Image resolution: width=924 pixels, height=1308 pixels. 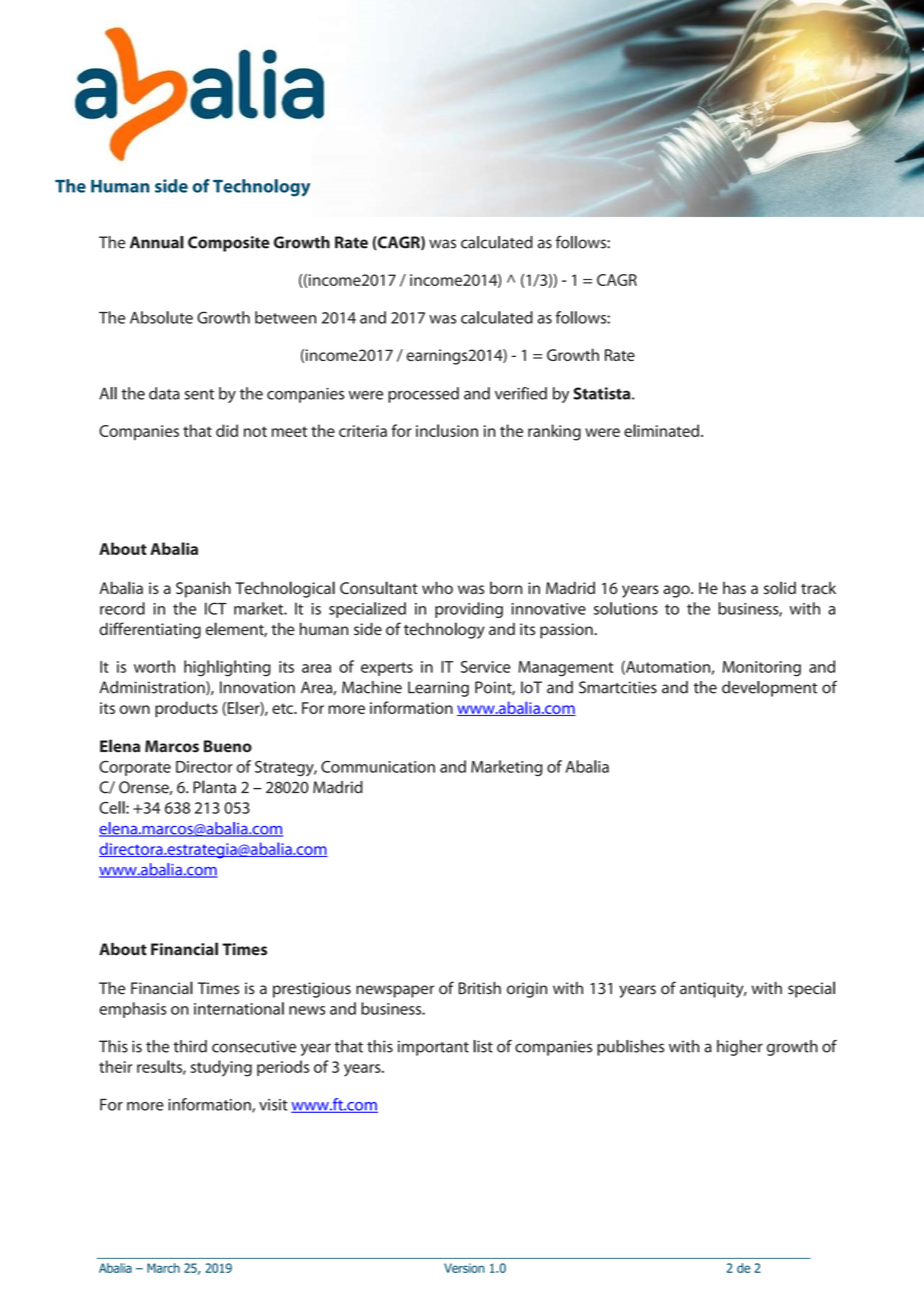 What do you see at coordinates (163, 1268) in the screenshot?
I see `March` at bounding box center [163, 1268].
